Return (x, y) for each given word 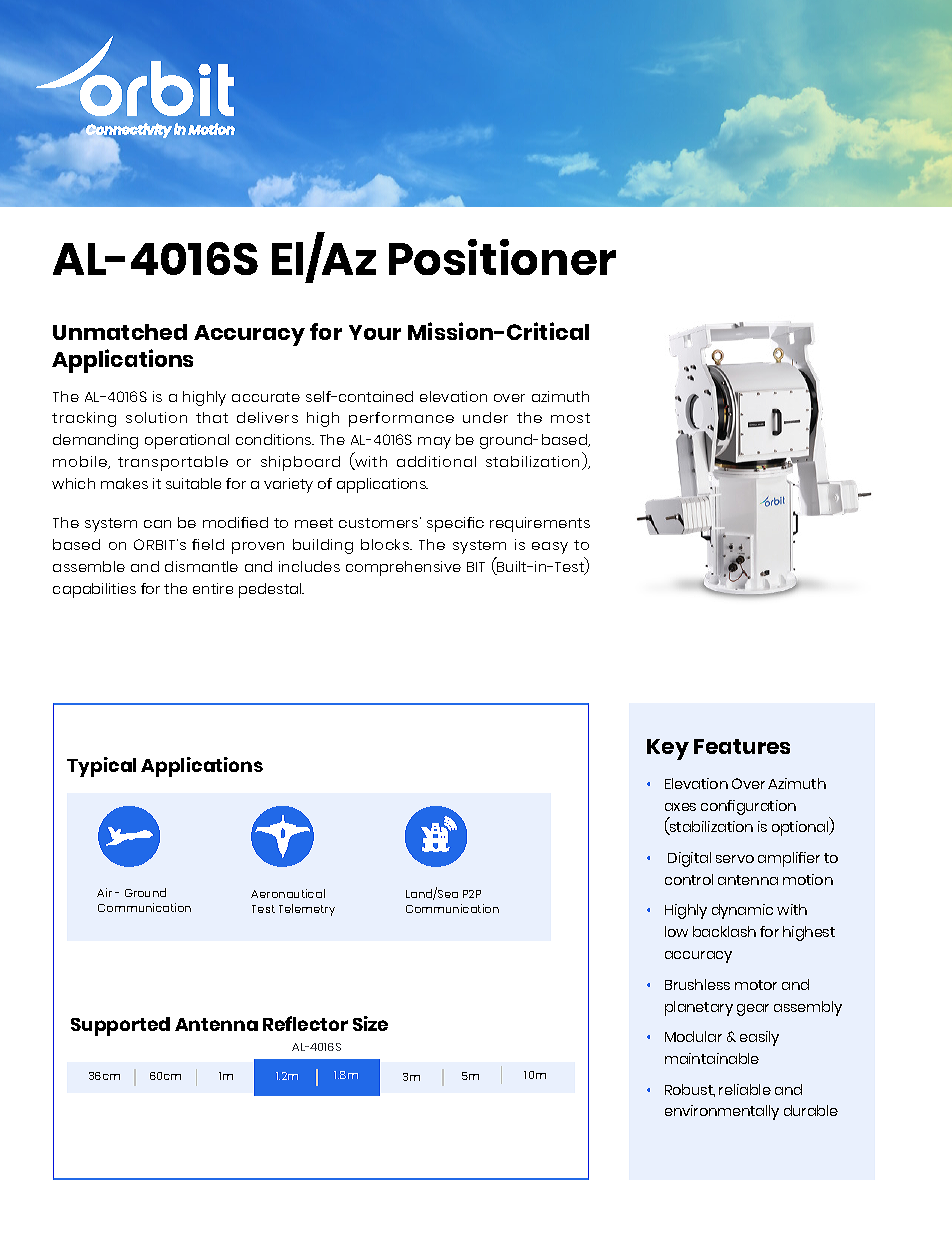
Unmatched (120, 332)
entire (213, 588)
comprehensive (403, 568)
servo (735, 859)
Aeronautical (288, 893)
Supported (120, 1026)
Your (375, 332)
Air (104, 892)
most (570, 418)
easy (550, 548)
